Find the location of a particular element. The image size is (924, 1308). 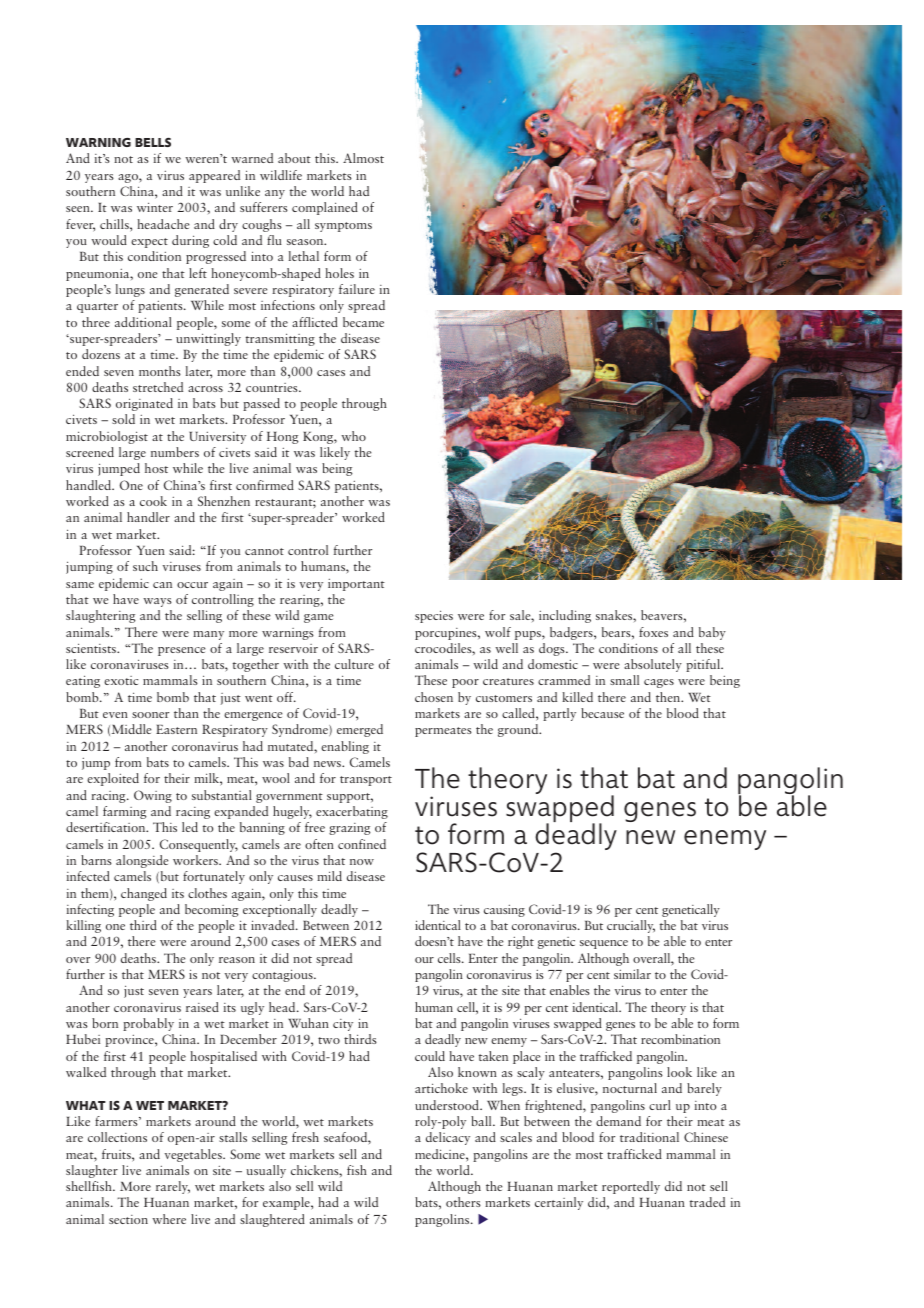

such is located at coordinates (145, 566).
